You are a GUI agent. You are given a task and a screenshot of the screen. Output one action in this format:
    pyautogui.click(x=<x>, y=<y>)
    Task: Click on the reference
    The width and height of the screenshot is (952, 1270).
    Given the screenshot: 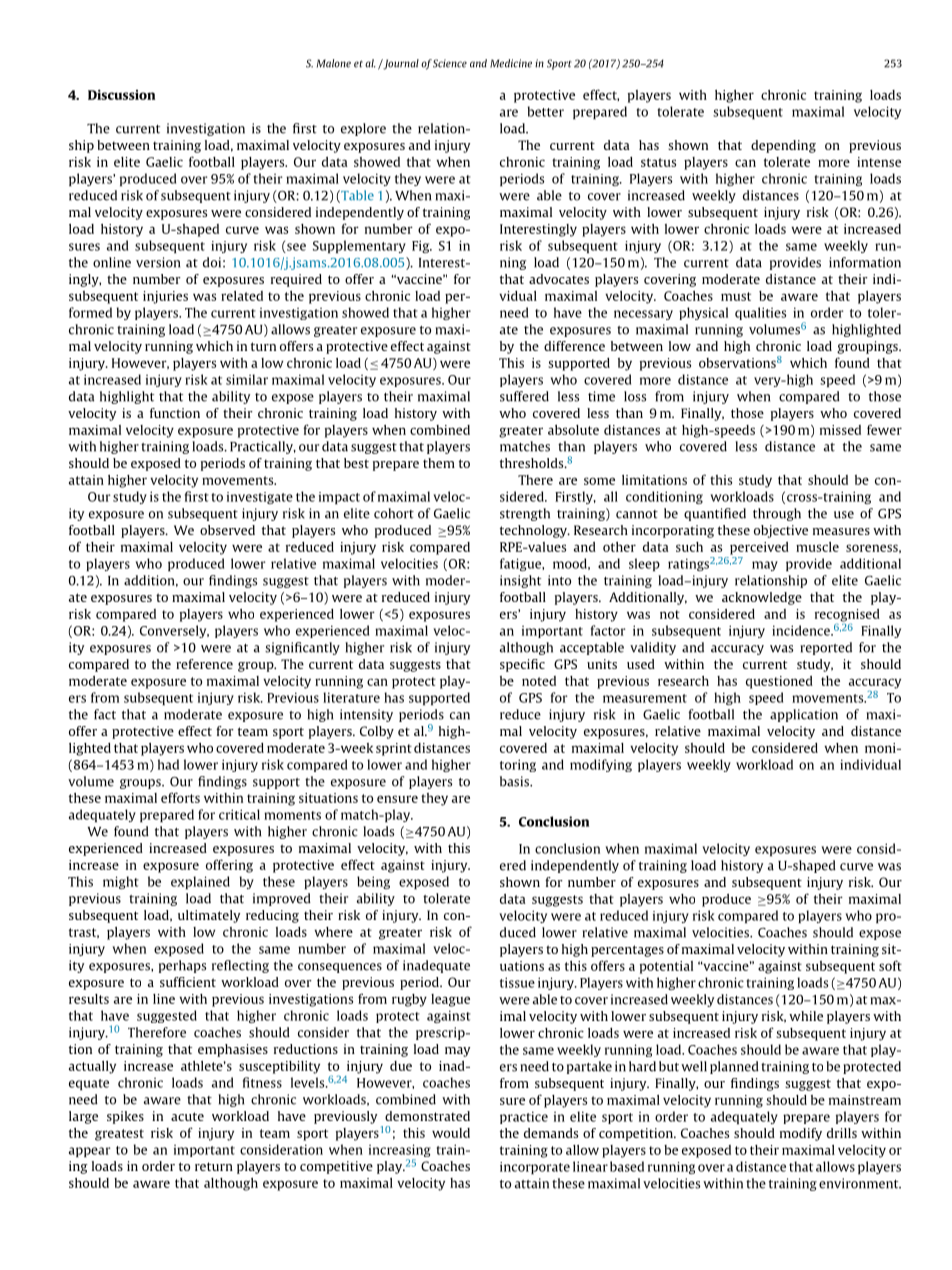 What is the action you would take?
    pyautogui.click(x=204, y=664)
